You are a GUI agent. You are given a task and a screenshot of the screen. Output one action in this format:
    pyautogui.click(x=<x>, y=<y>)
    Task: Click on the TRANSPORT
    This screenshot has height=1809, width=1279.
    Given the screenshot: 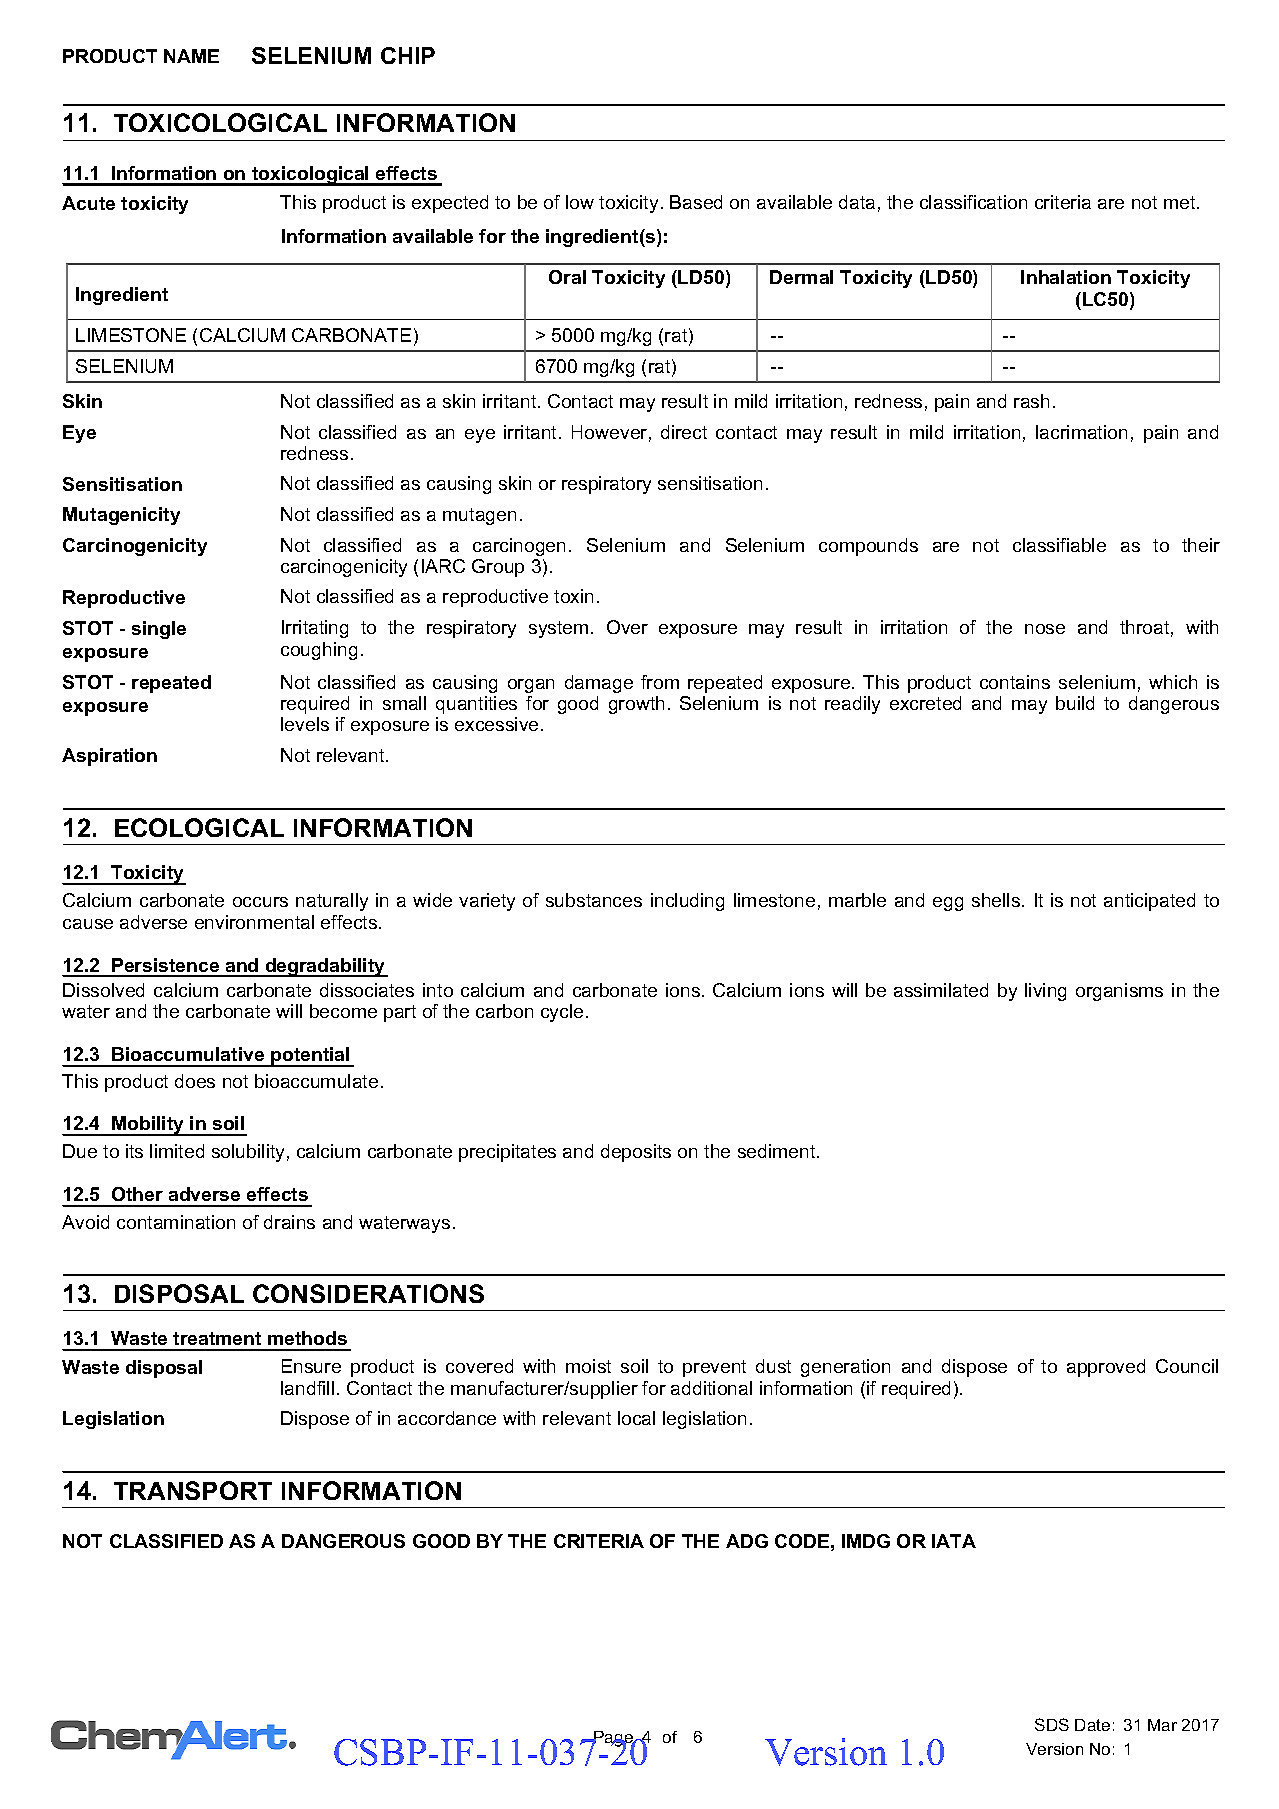 What is the action you would take?
    pyautogui.click(x=193, y=1490)
